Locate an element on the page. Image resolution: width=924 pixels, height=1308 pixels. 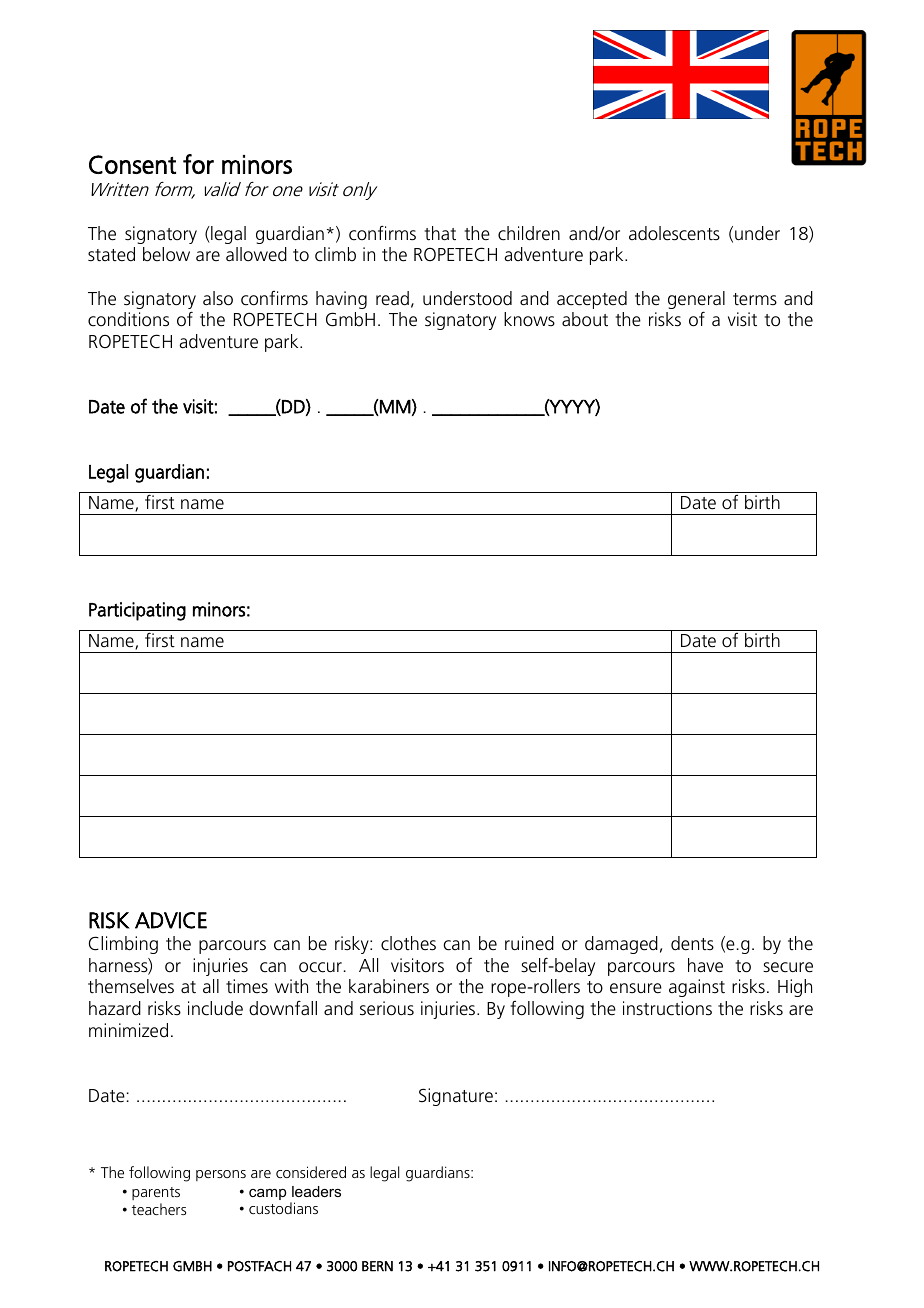
clothes is located at coordinates (408, 943).
